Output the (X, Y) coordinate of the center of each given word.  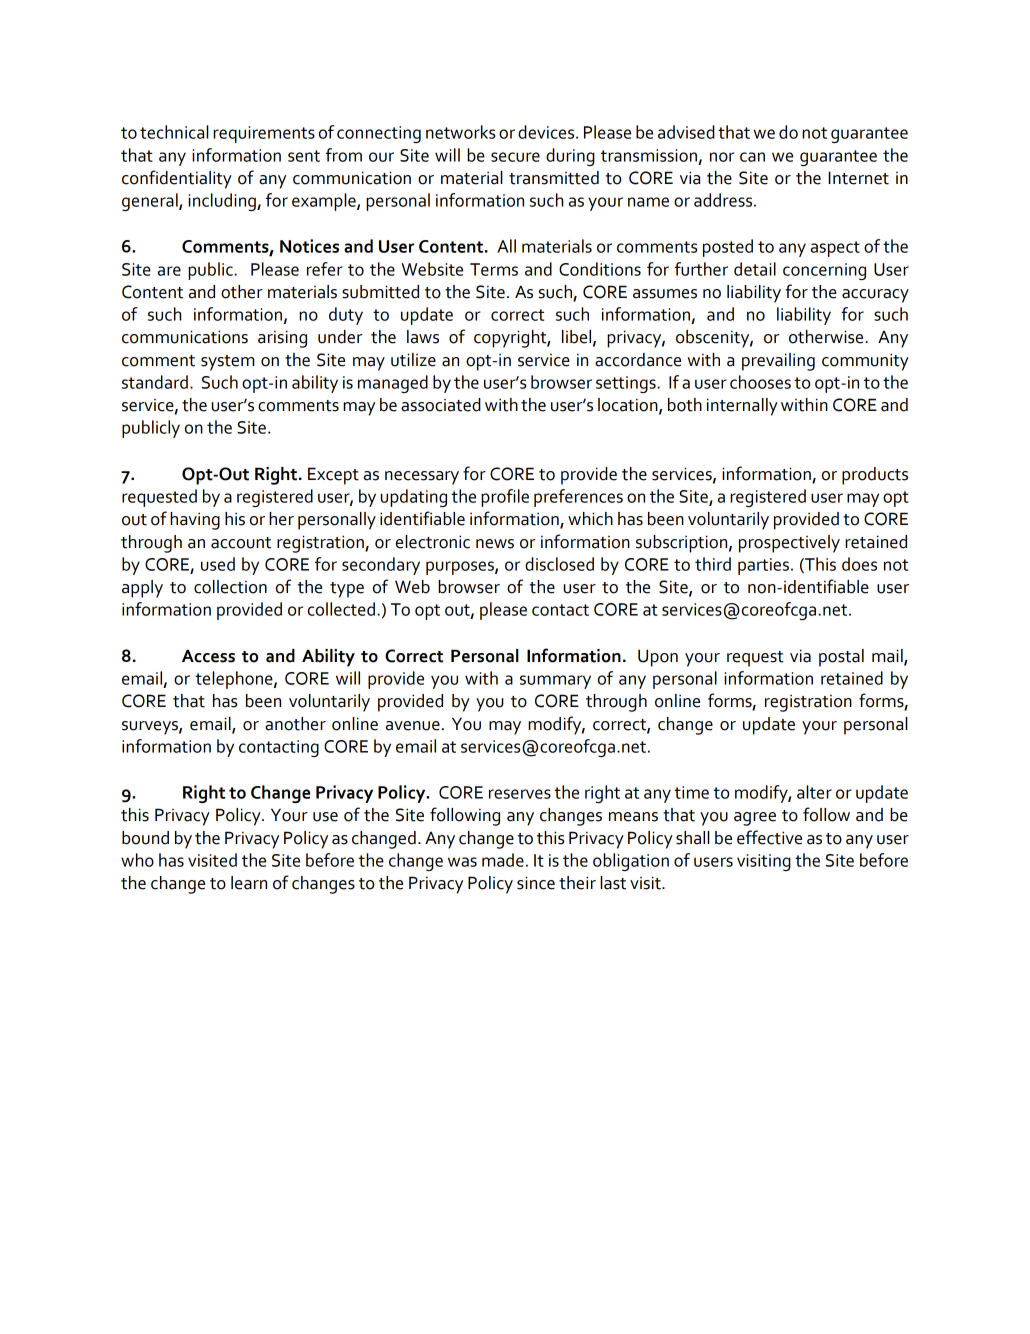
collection (230, 587)
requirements (264, 134)
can (752, 157)
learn (249, 883)
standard (155, 382)
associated (441, 405)
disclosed (559, 564)
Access (208, 656)
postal (841, 658)
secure (515, 157)
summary (555, 682)
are (169, 271)
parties (763, 566)
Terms (494, 269)
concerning (824, 271)
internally (742, 407)
